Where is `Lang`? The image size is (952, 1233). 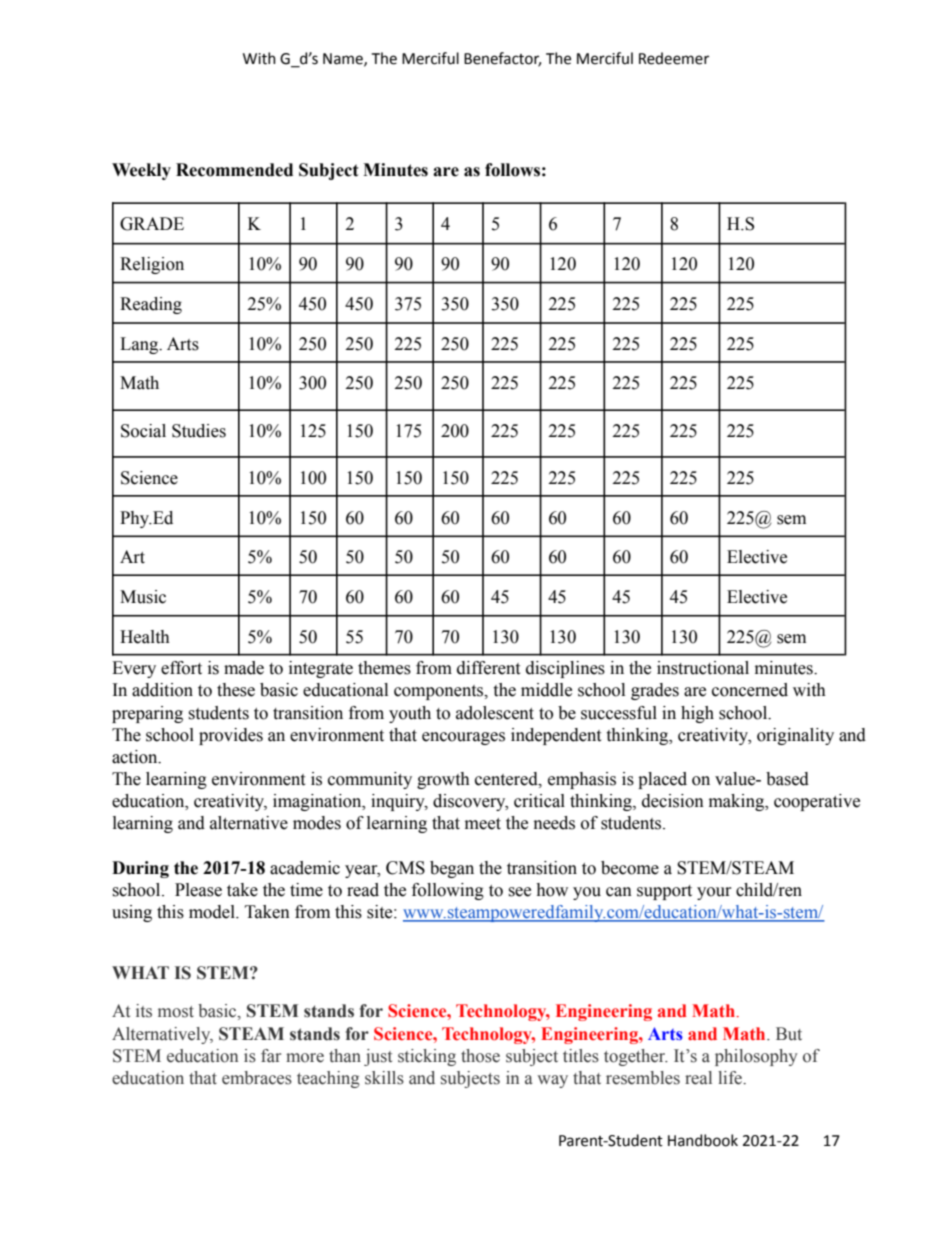
Lang is located at coordinates (140, 345).
